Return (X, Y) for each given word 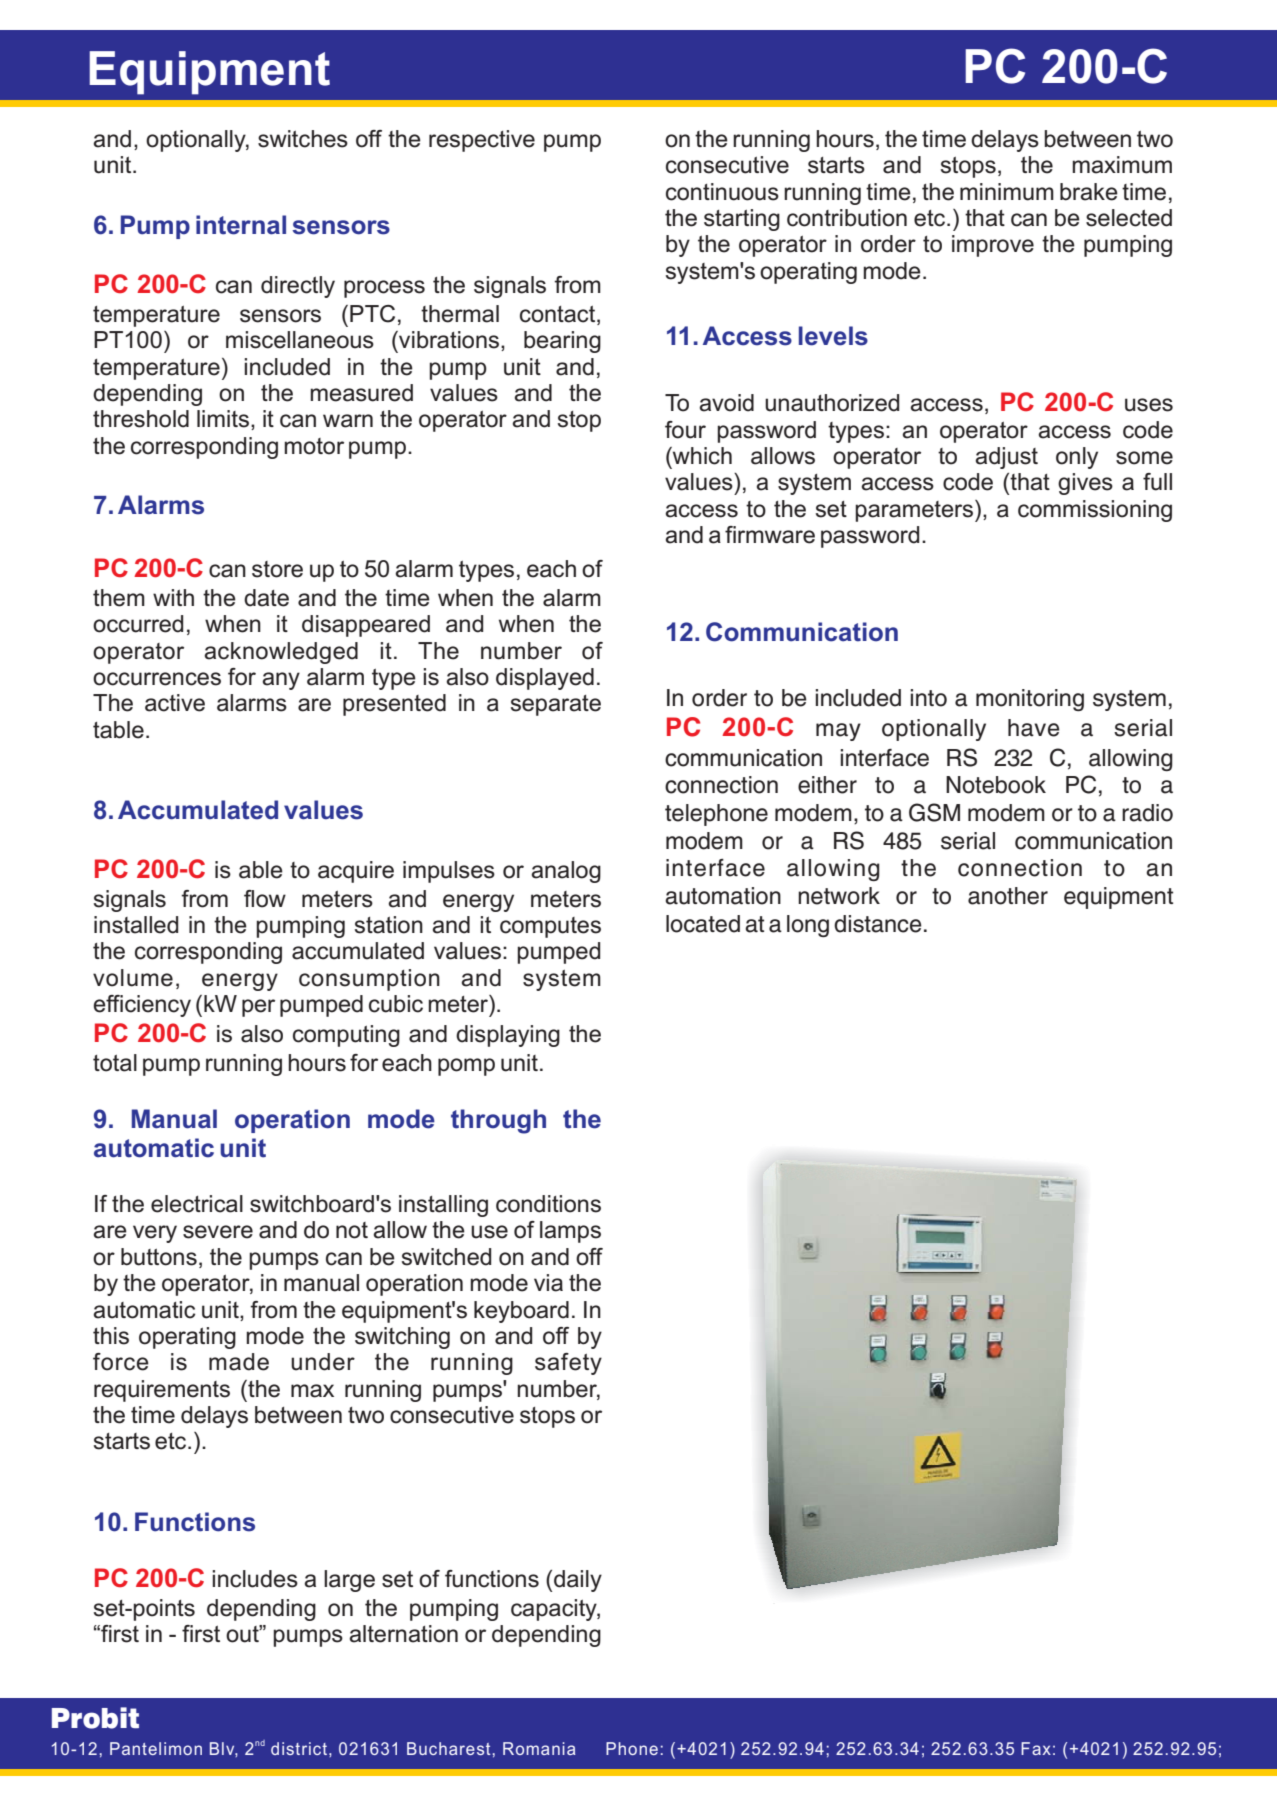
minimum (1007, 192)
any (281, 681)
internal (241, 225)
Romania (539, 1748)
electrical (197, 1204)
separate (556, 705)
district (299, 1748)
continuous (722, 192)
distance (878, 924)
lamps (570, 1232)
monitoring (1030, 700)
